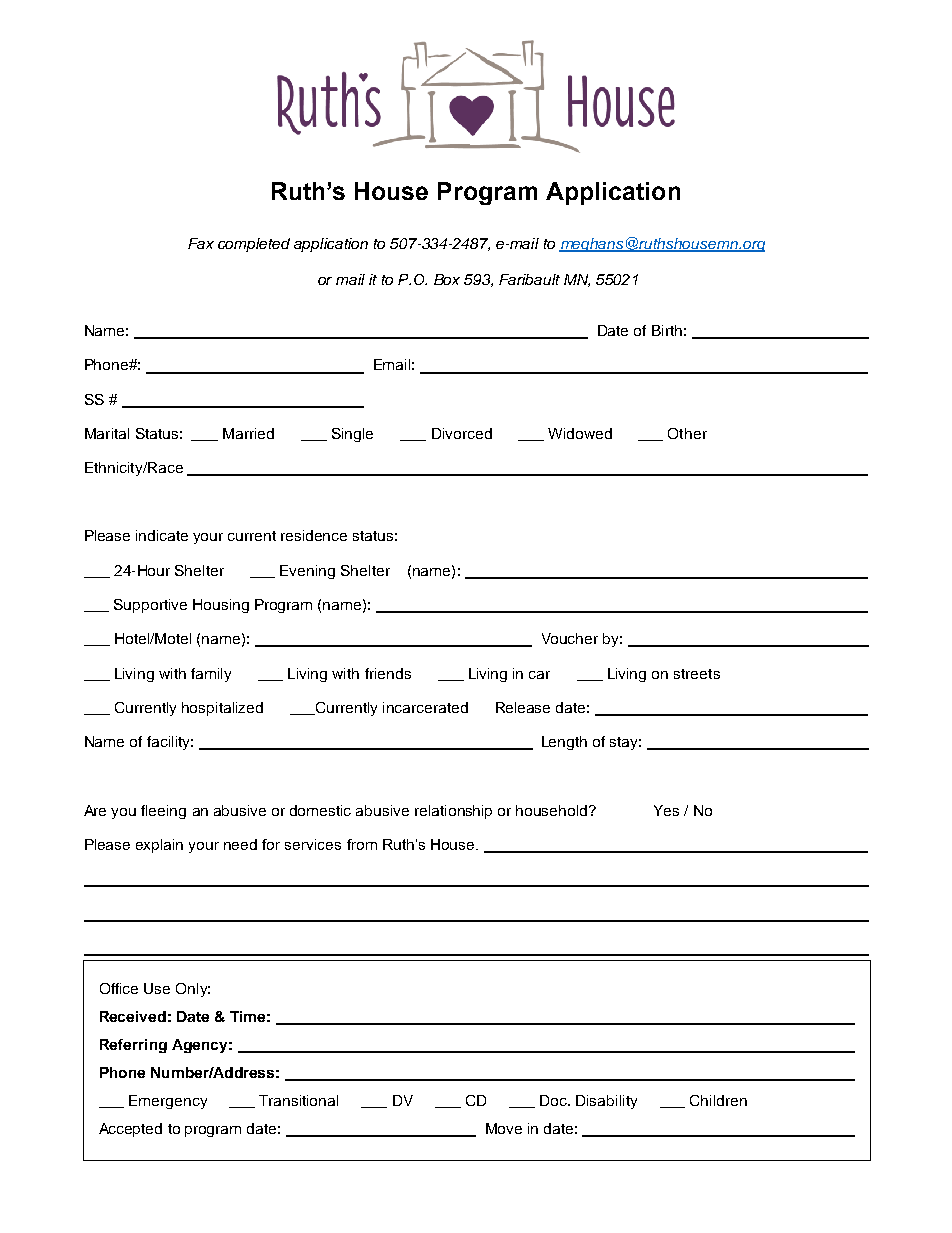 The width and height of the screenshot is (952, 1233). Describe the element at coordinates (606, 1102) in the screenshot. I see `Disability` at that location.
